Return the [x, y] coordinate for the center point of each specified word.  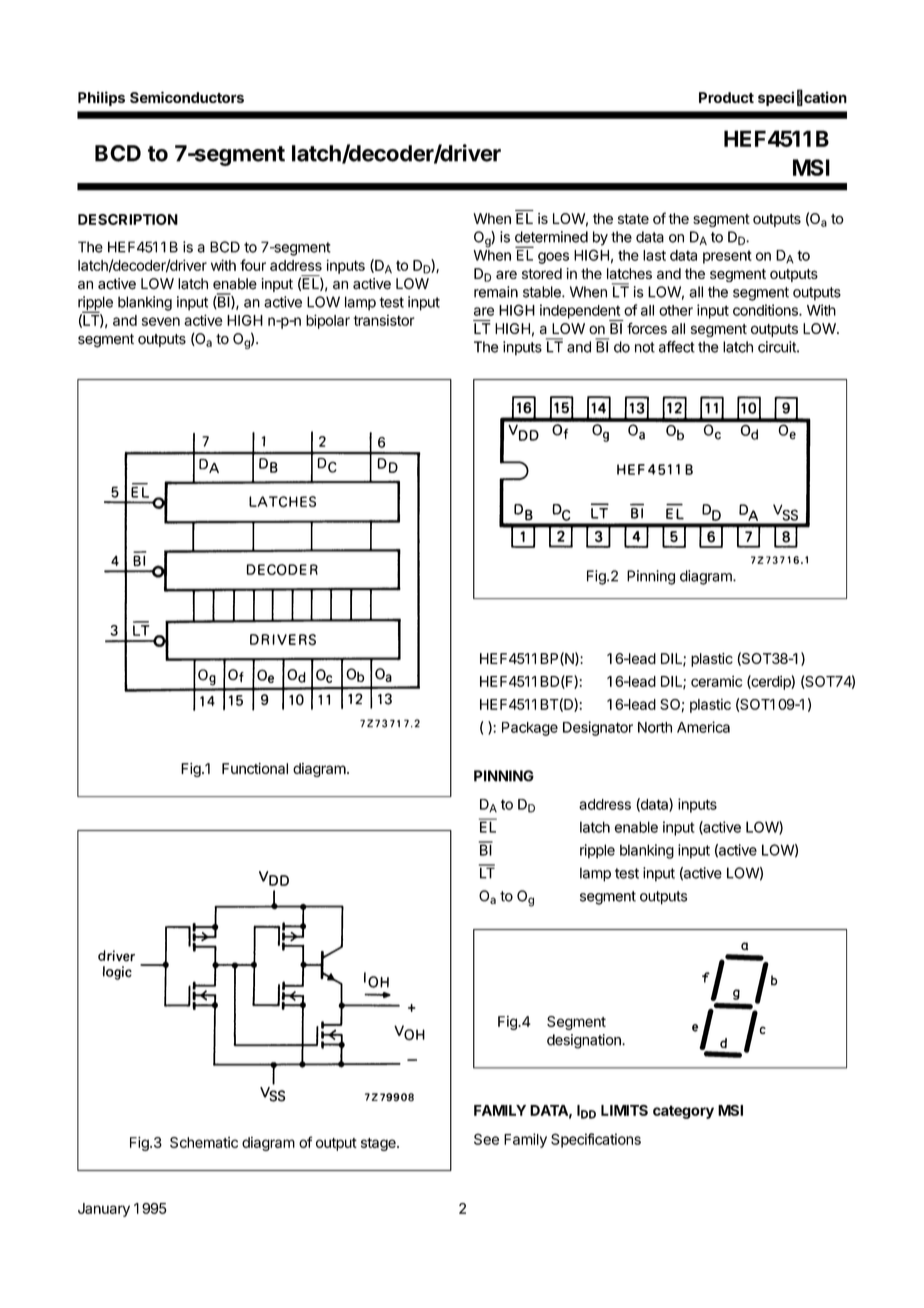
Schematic [204, 1142]
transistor [384, 320]
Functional [255, 768]
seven [161, 321]
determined [551, 237]
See [486, 1139]
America [703, 727]
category [683, 1112]
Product [726, 97]
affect [677, 347]
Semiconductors [187, 97]
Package [530, 729]
